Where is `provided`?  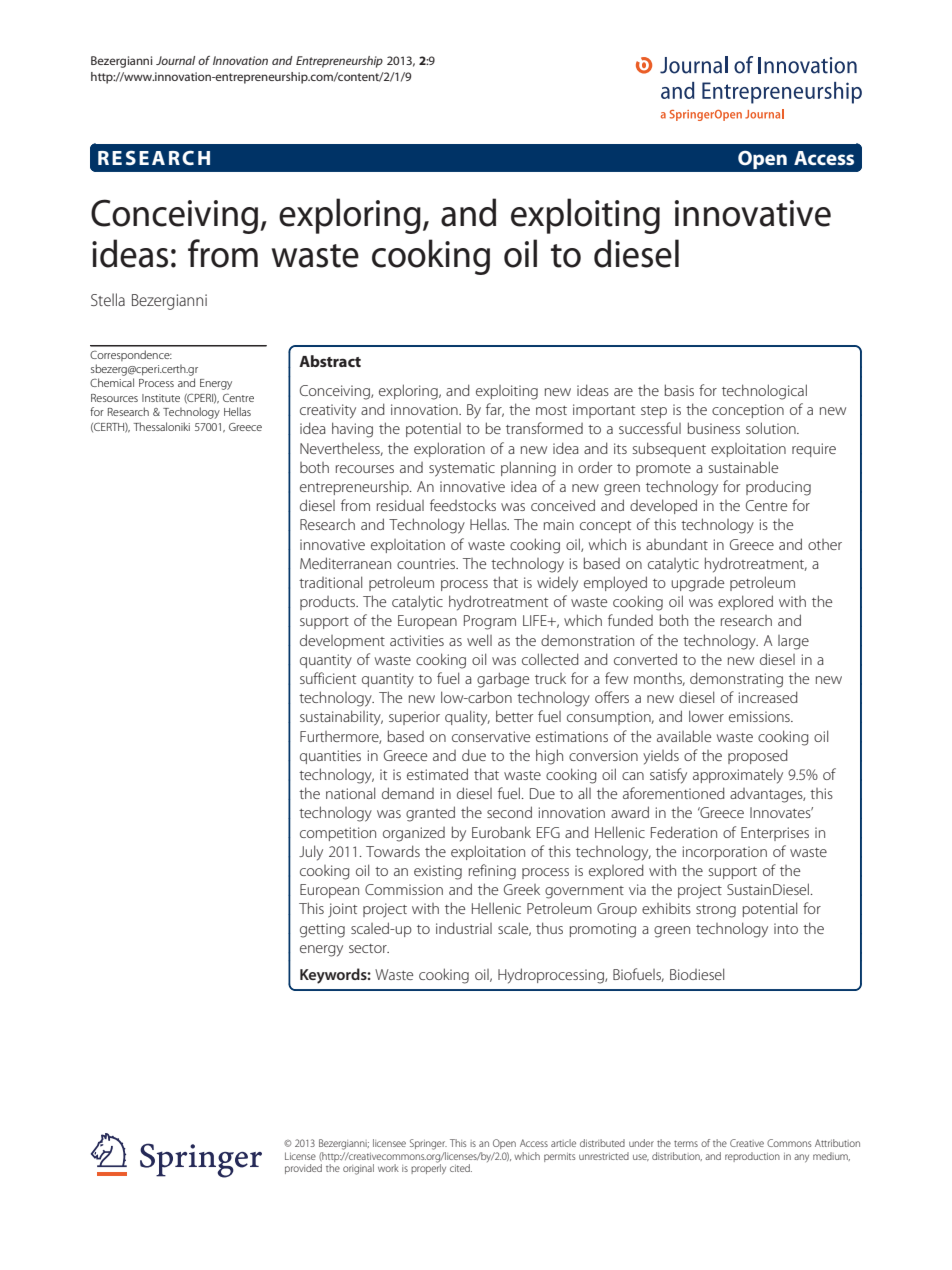 provided is located at coordinates (303, 1169).
